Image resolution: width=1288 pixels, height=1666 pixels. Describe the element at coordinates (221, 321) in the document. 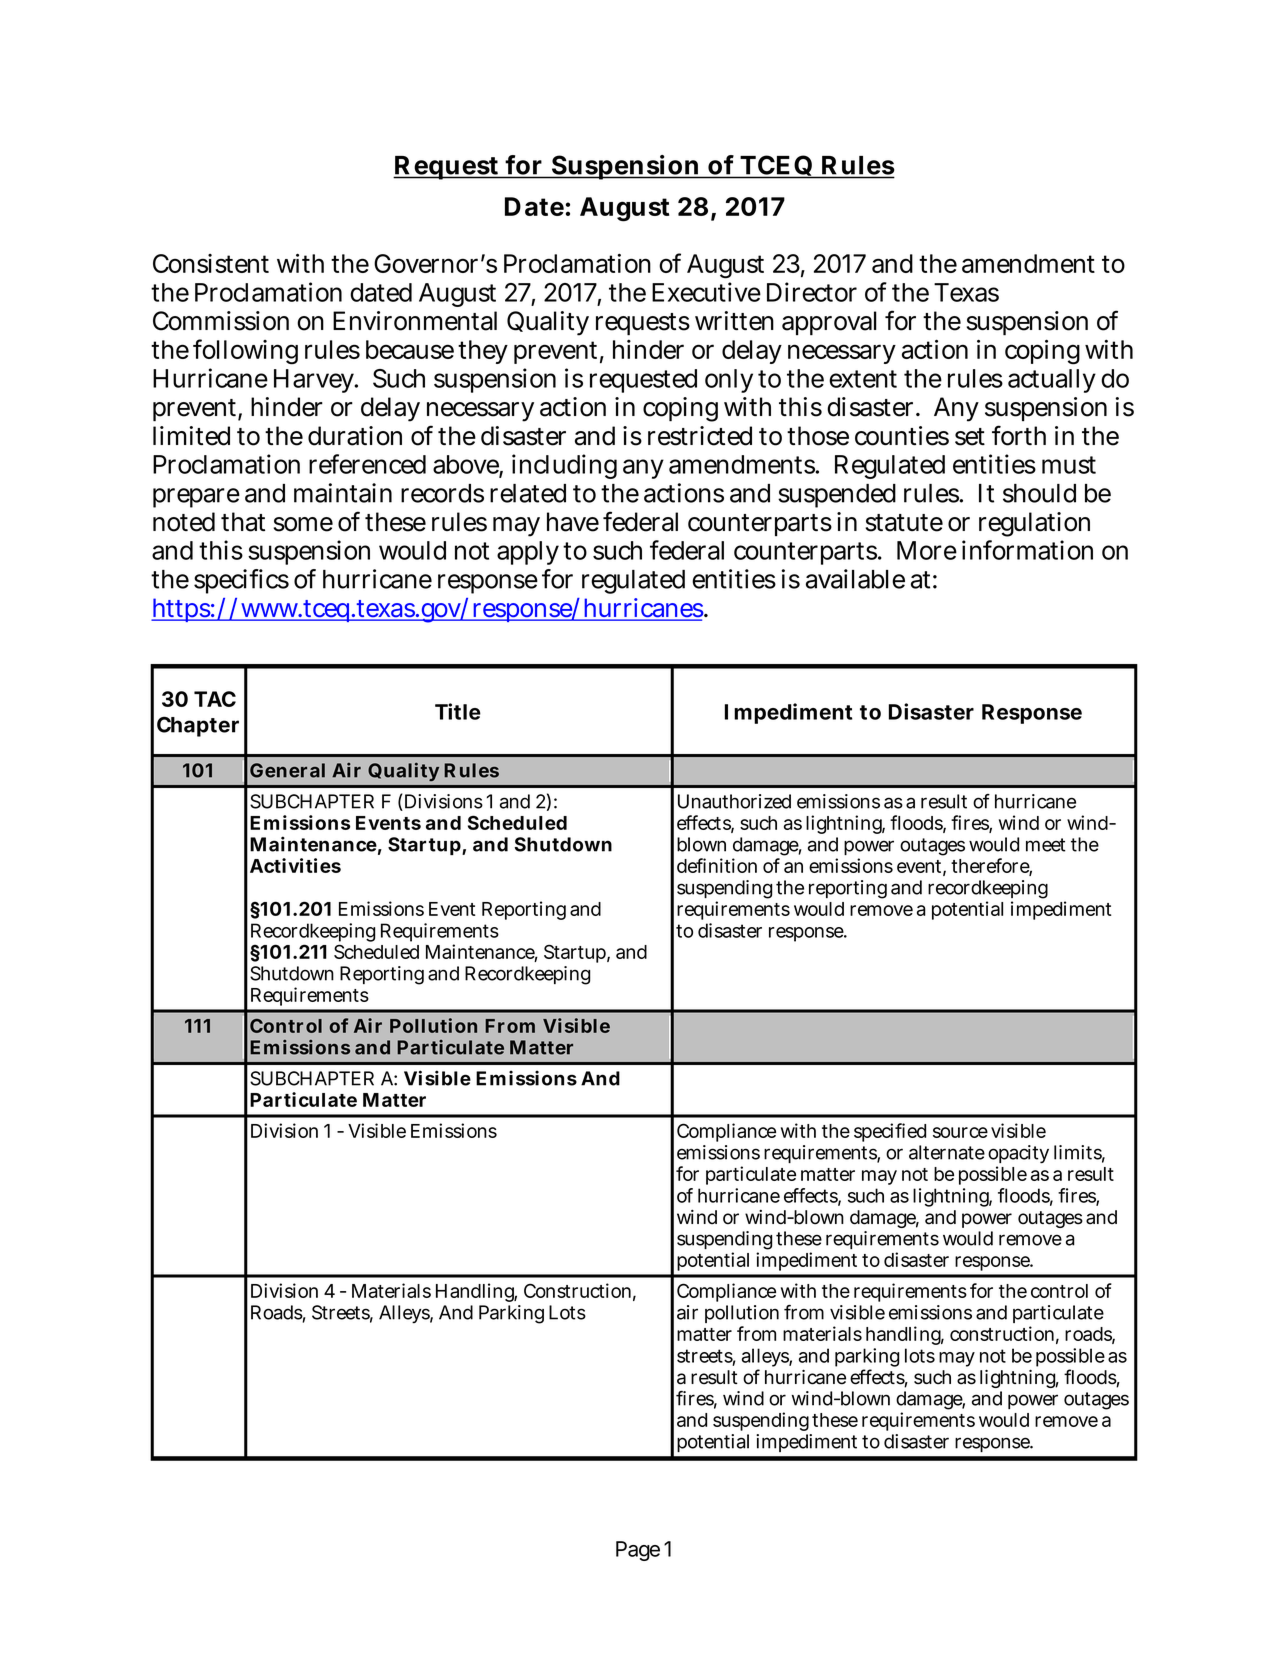

I see `Commission` at that location.
